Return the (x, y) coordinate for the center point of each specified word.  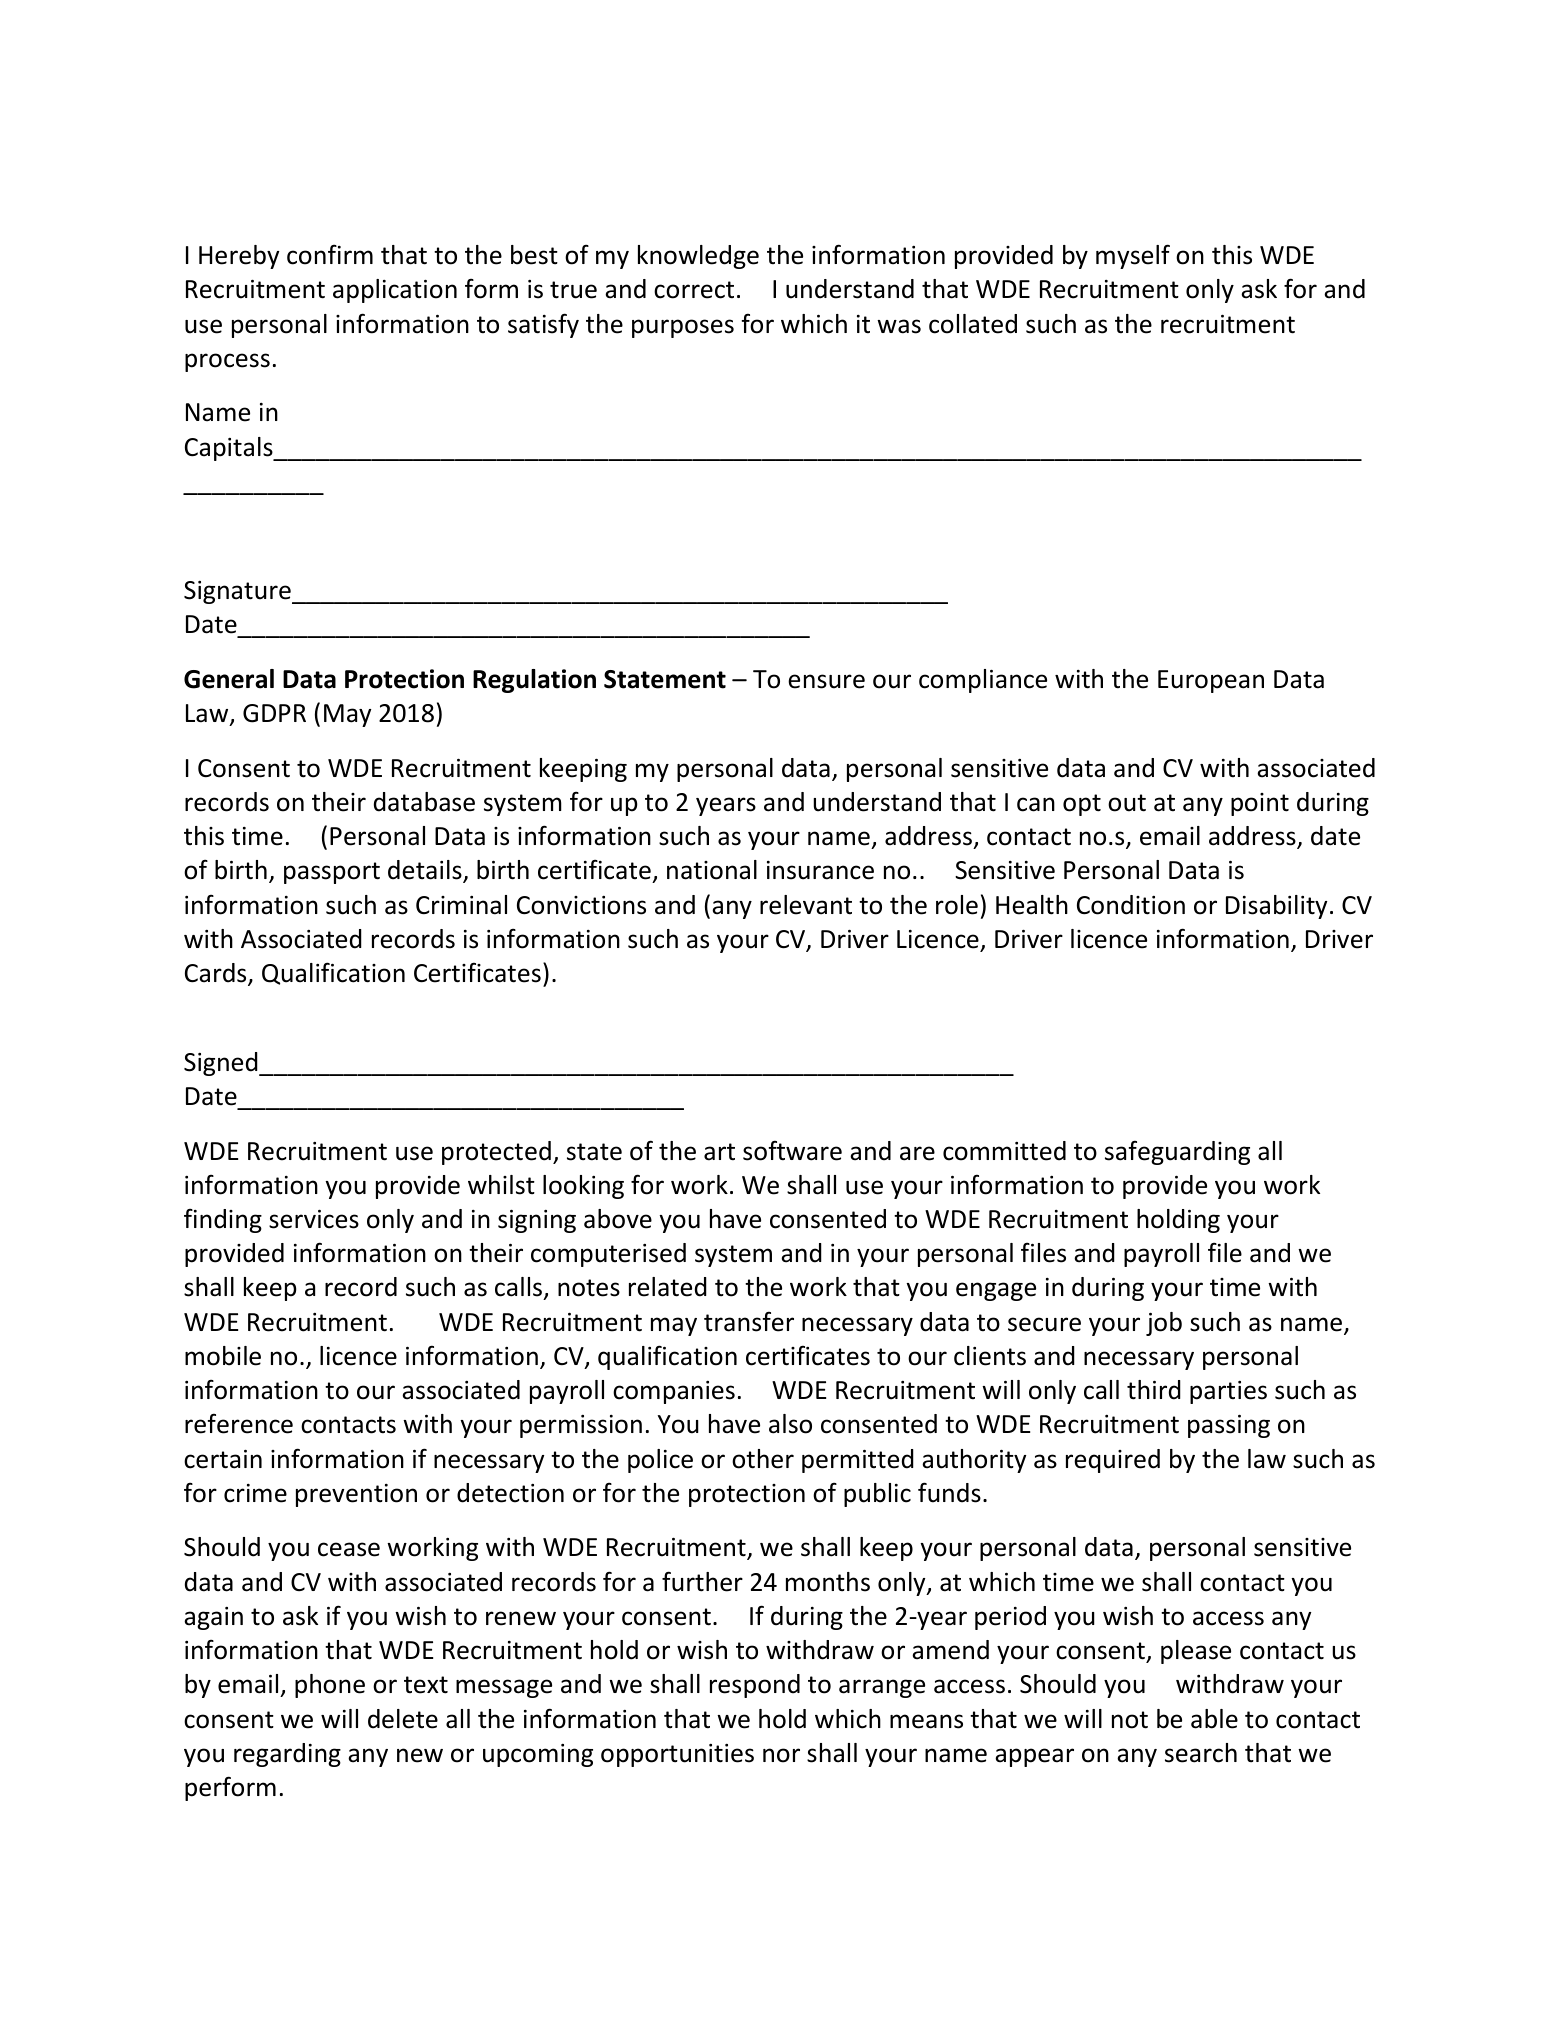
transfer (749, 1321)
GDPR (274, 713)
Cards (217, 974)
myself (1133, 256)
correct (694, 290)
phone (330, 1686)
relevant (806, 905)
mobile (223, 1356)
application (395, 291)
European (1211, 681)
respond (755, 1686)
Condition (1131, 905)
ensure (826, 681)
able (1214, 1719)
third (1154, 1390)
